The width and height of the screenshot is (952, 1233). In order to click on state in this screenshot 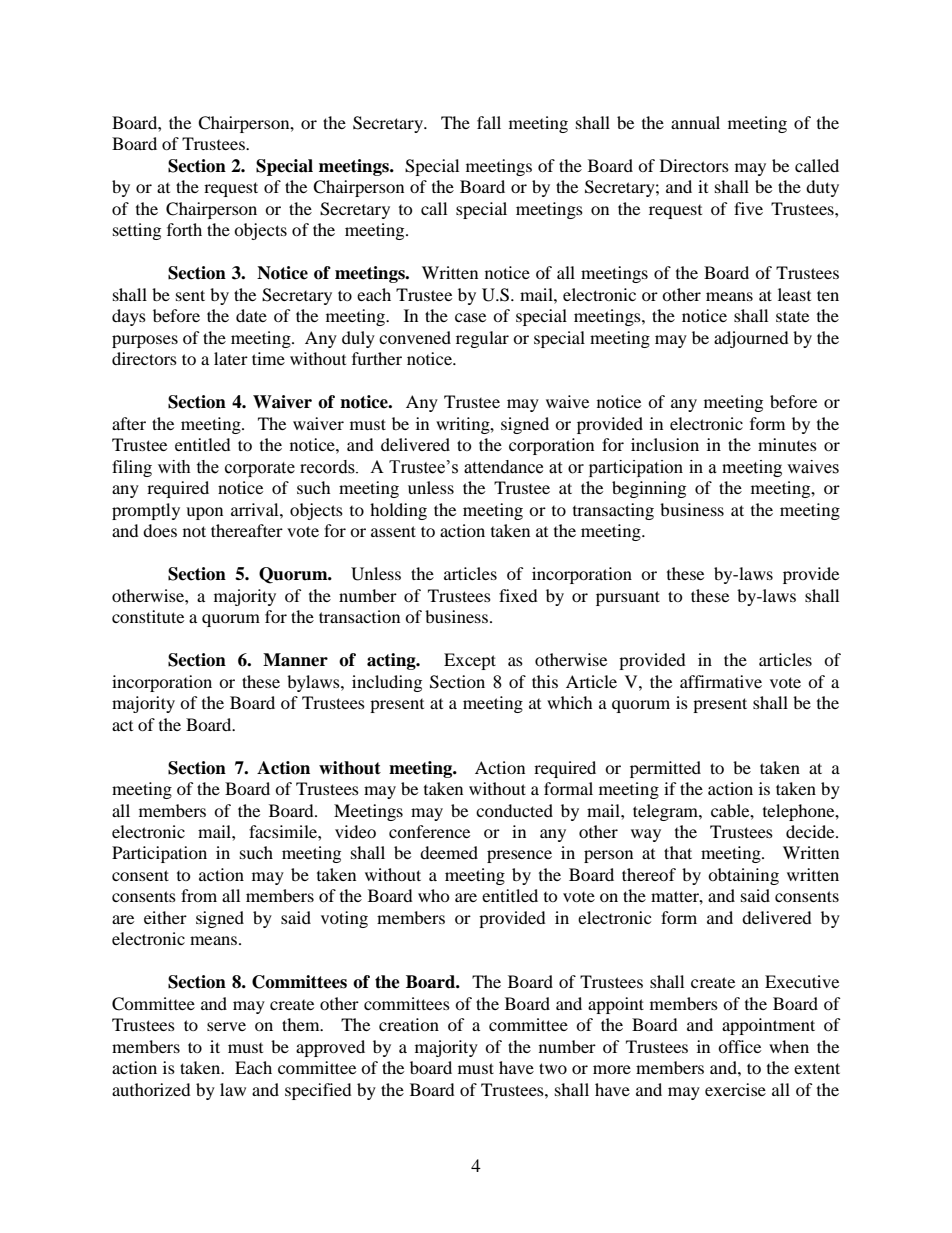, I will do `click(792, 316)`.
